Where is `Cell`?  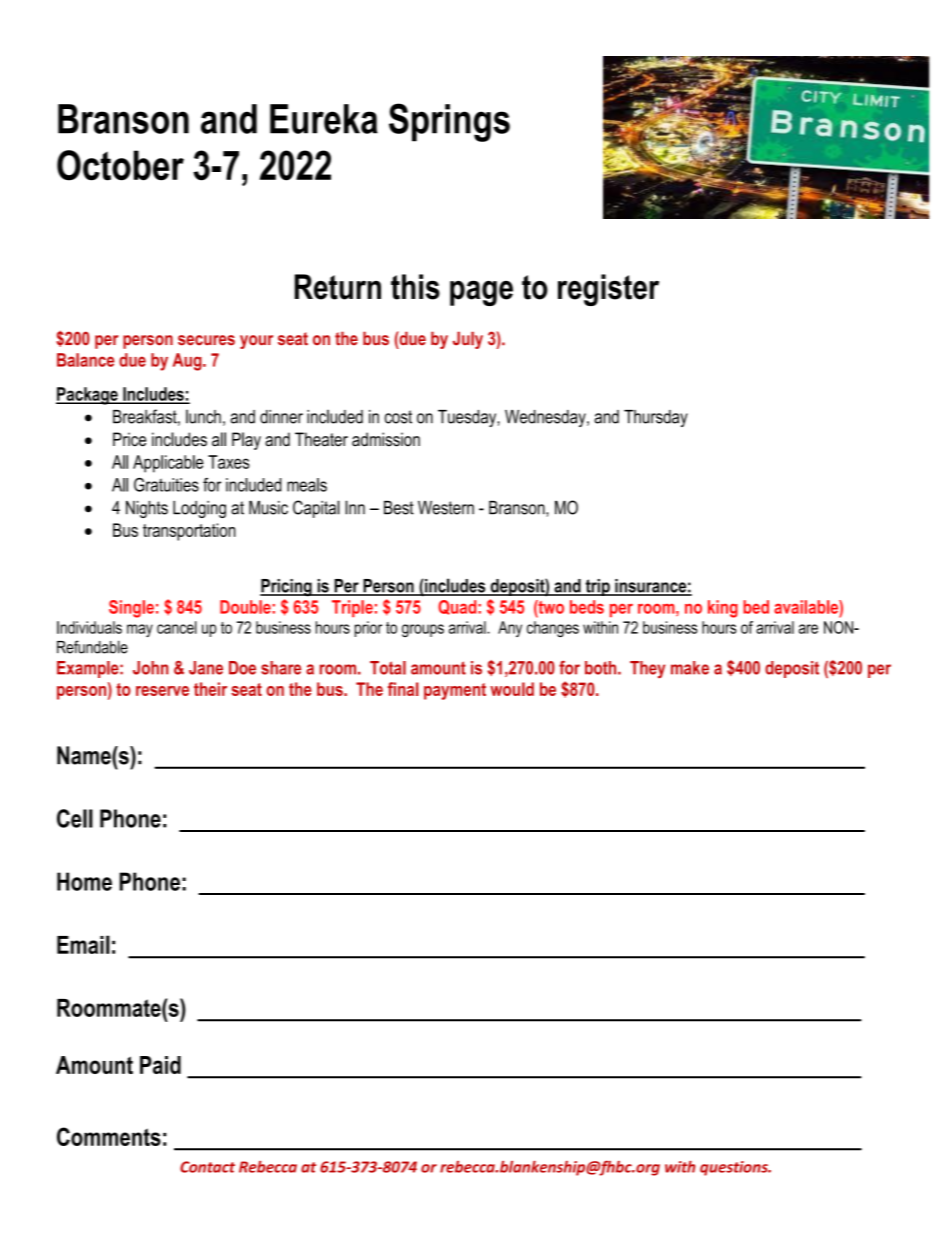
Cell is located at coordinates (75, 818).
